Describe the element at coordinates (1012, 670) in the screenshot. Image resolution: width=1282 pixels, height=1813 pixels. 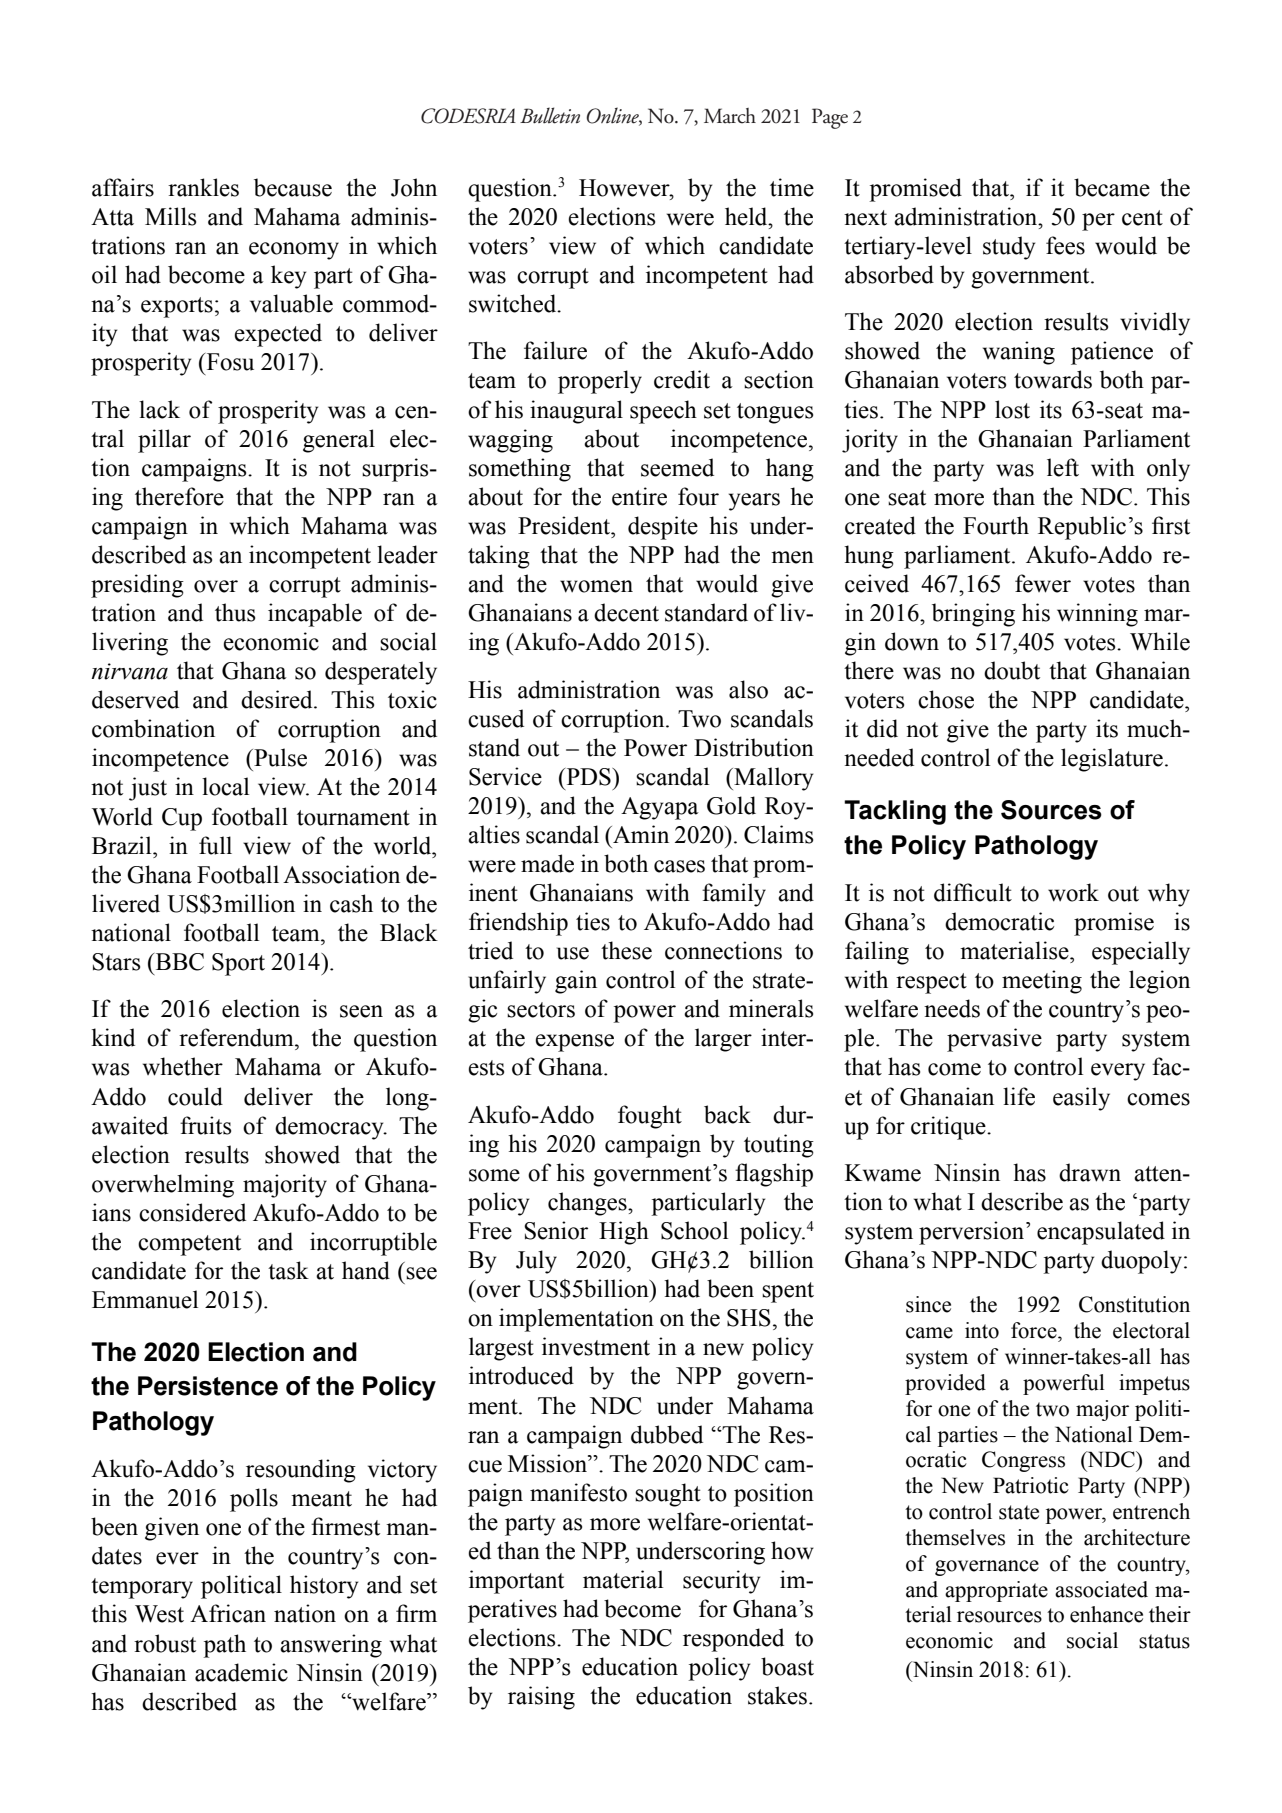
I see `doubt` at that location.
